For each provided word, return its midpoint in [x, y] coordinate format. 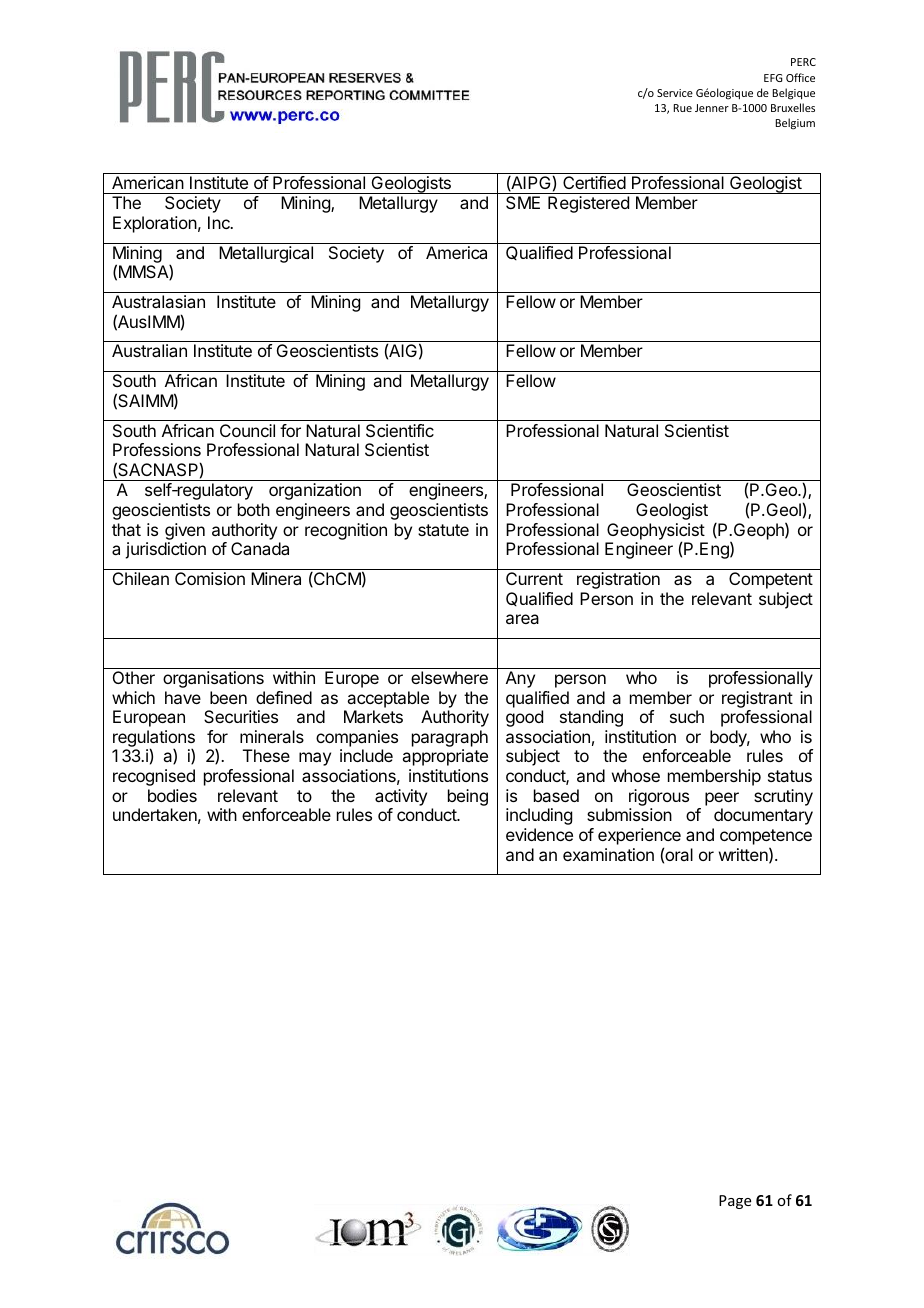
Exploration [155, 224]
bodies [172, 795]
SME [523, 202]
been [228, 697]
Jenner [712, 108]
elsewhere [449, 677]
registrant [757, 699]
